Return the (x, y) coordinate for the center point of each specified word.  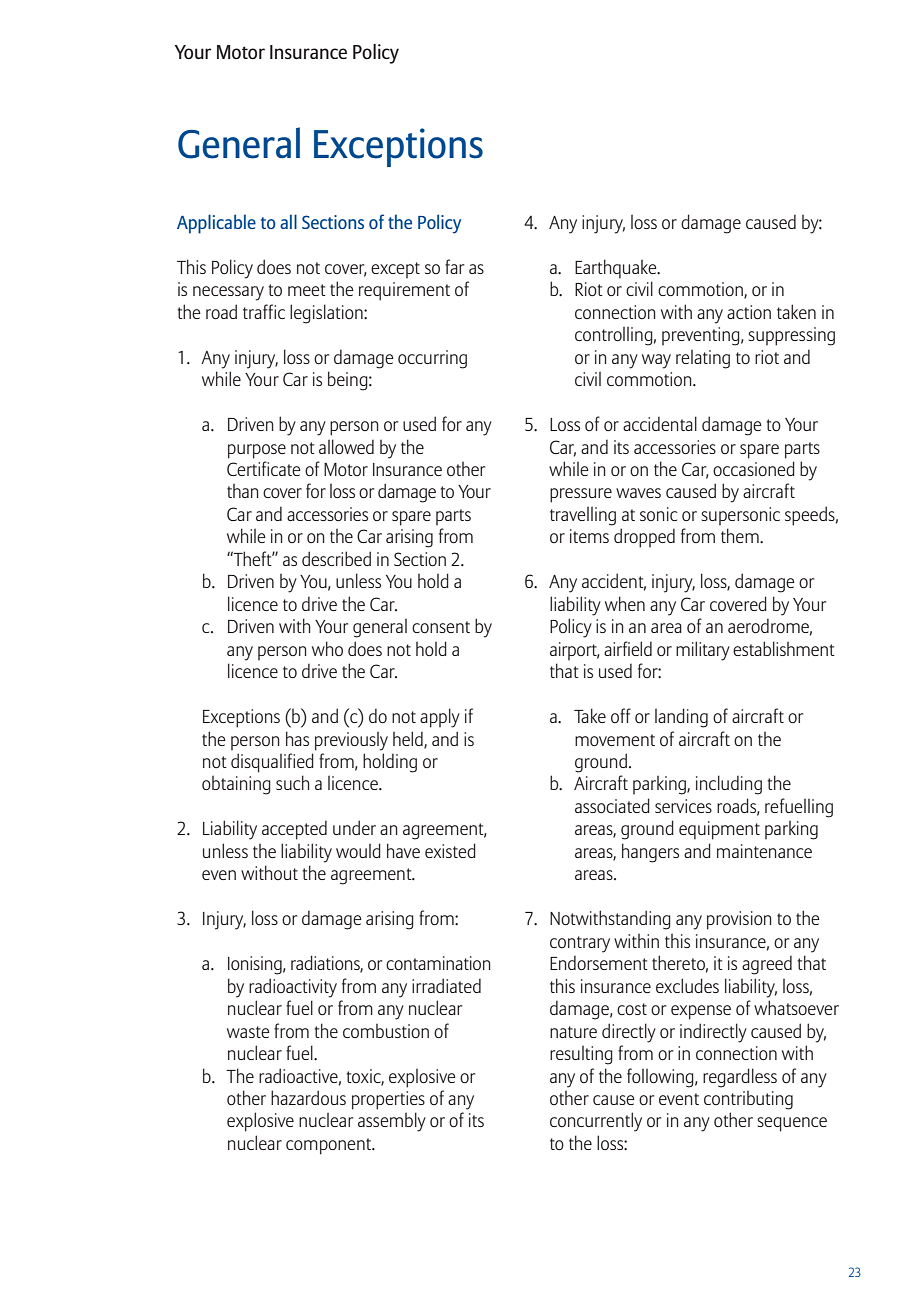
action (749, 312)
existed (450, 850)
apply (440, 718)
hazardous (308, 1097)
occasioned (754, 468)
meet (307, 290)
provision (739, 920)
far (454, 266)
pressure (581, 495)
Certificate (264, 468)
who (327, 648)
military (703, 651)
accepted (294, 830)
